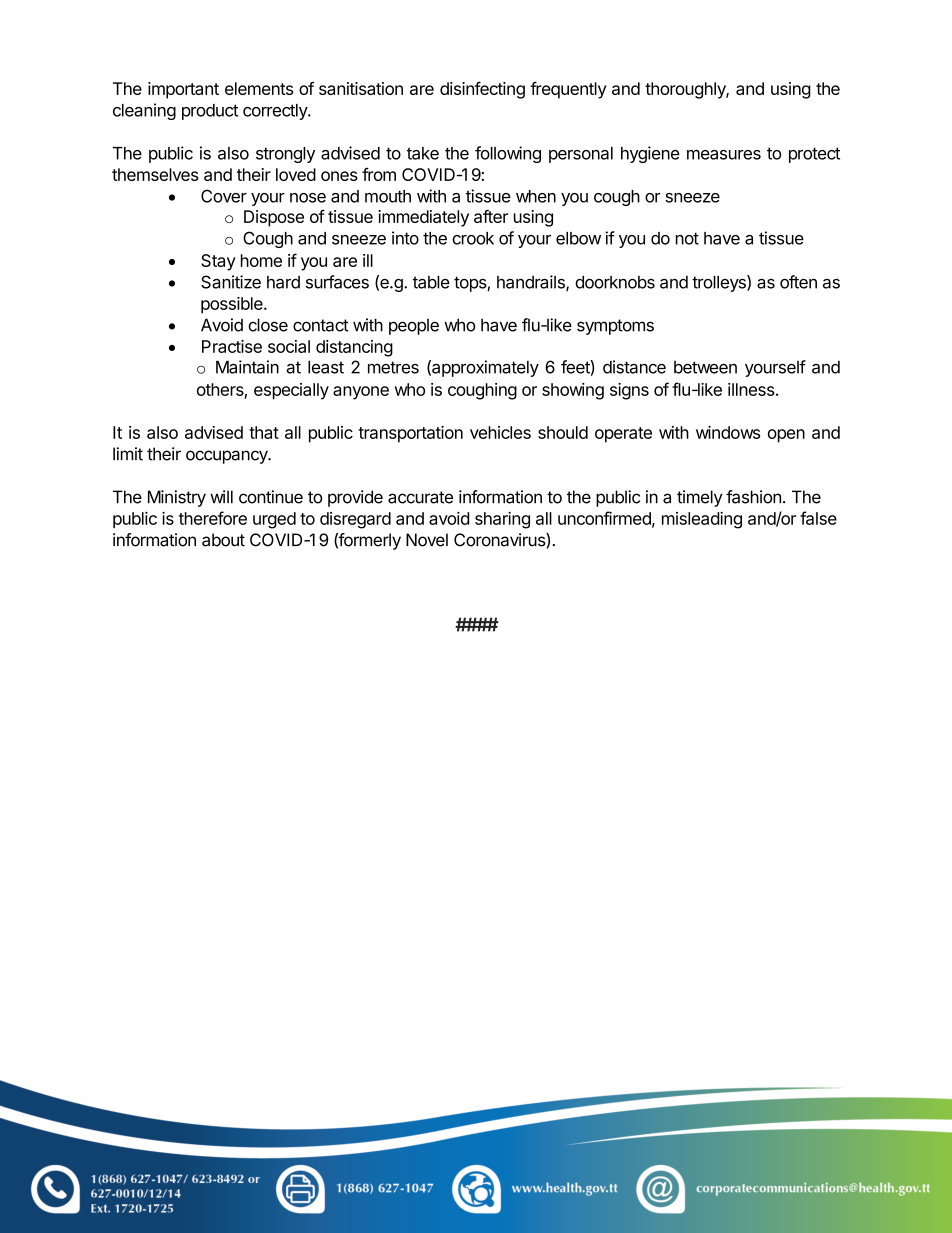 This image has width=952, height=1233. What do you see at coordinates (502, 520) in the image?
I see `sharing` at bounding box center [502, 520].
